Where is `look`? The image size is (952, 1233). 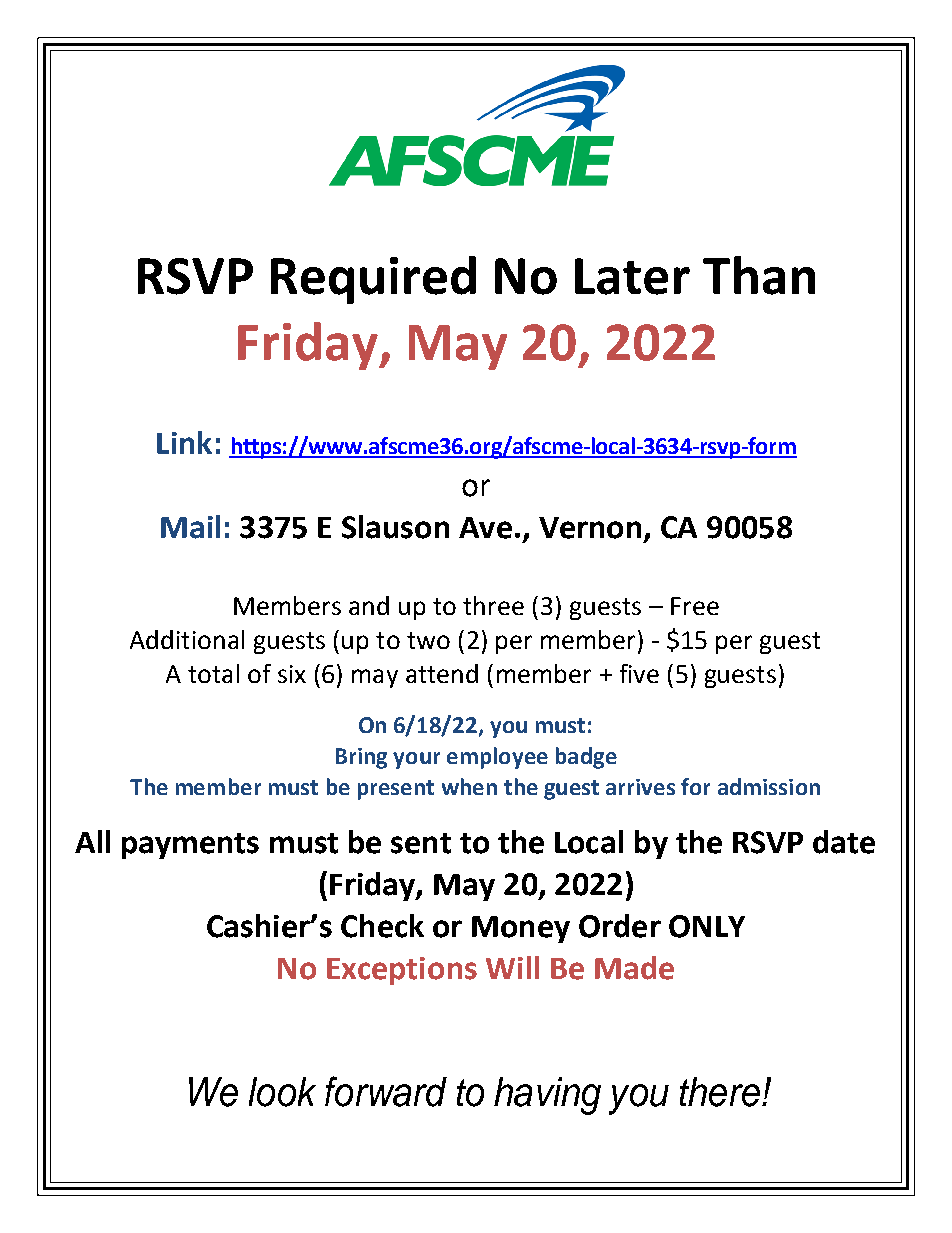
look is located at coordinates (282, 1092).
